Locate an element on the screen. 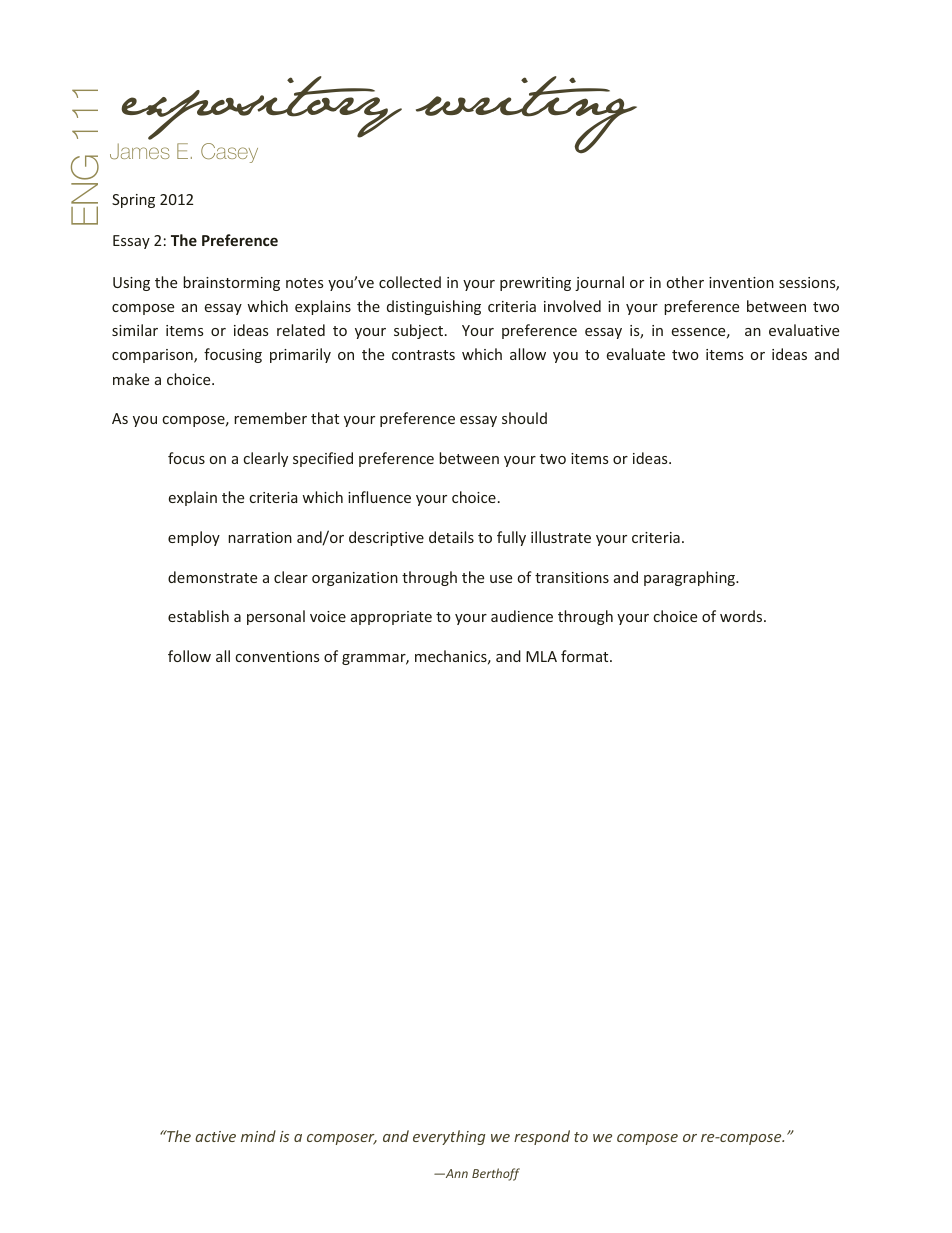 The width and height of the screenshot is (952, 1233). mind is located at coordinates (258, 1136).
